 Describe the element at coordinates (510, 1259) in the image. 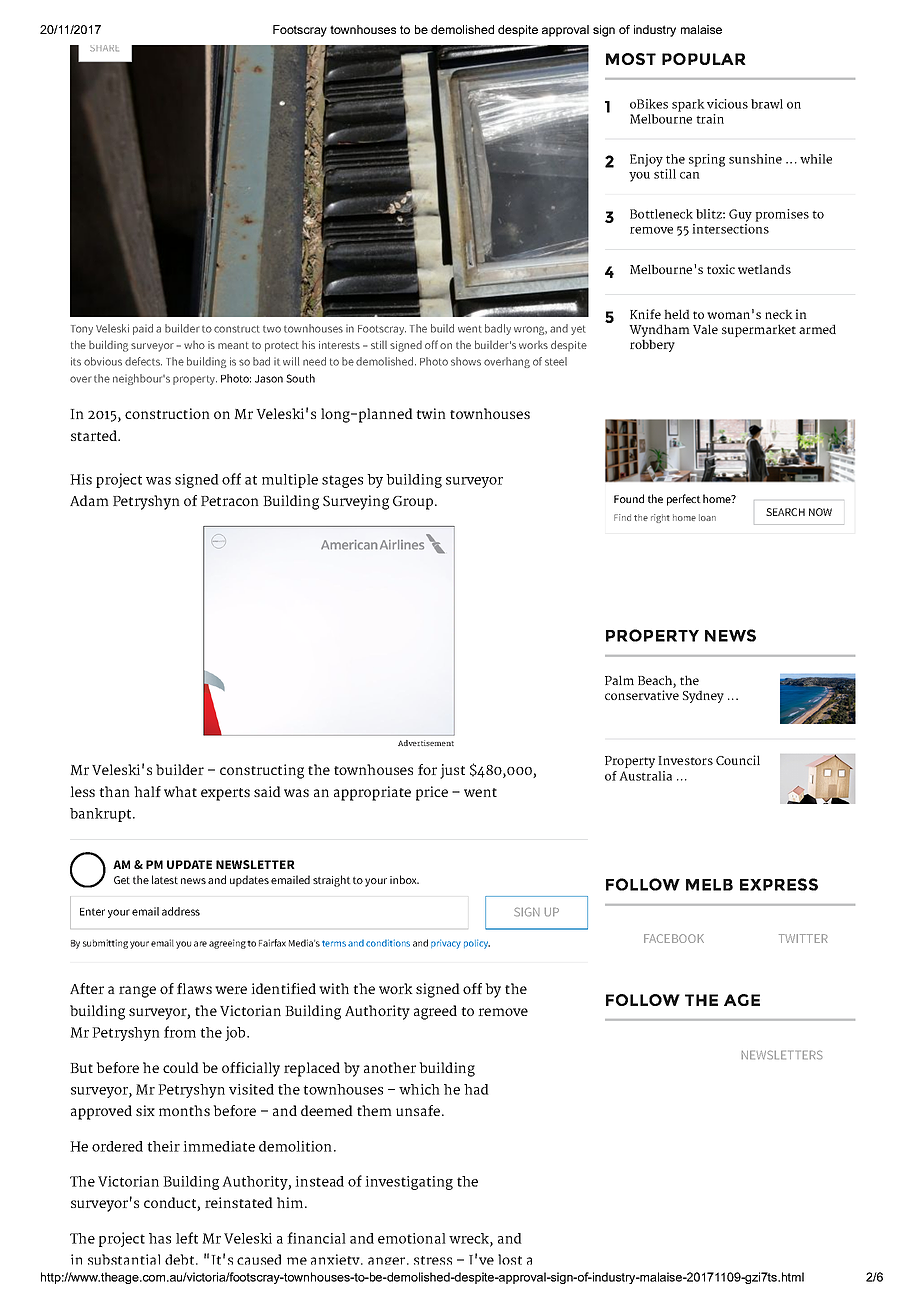

I see `lost` at that location.
